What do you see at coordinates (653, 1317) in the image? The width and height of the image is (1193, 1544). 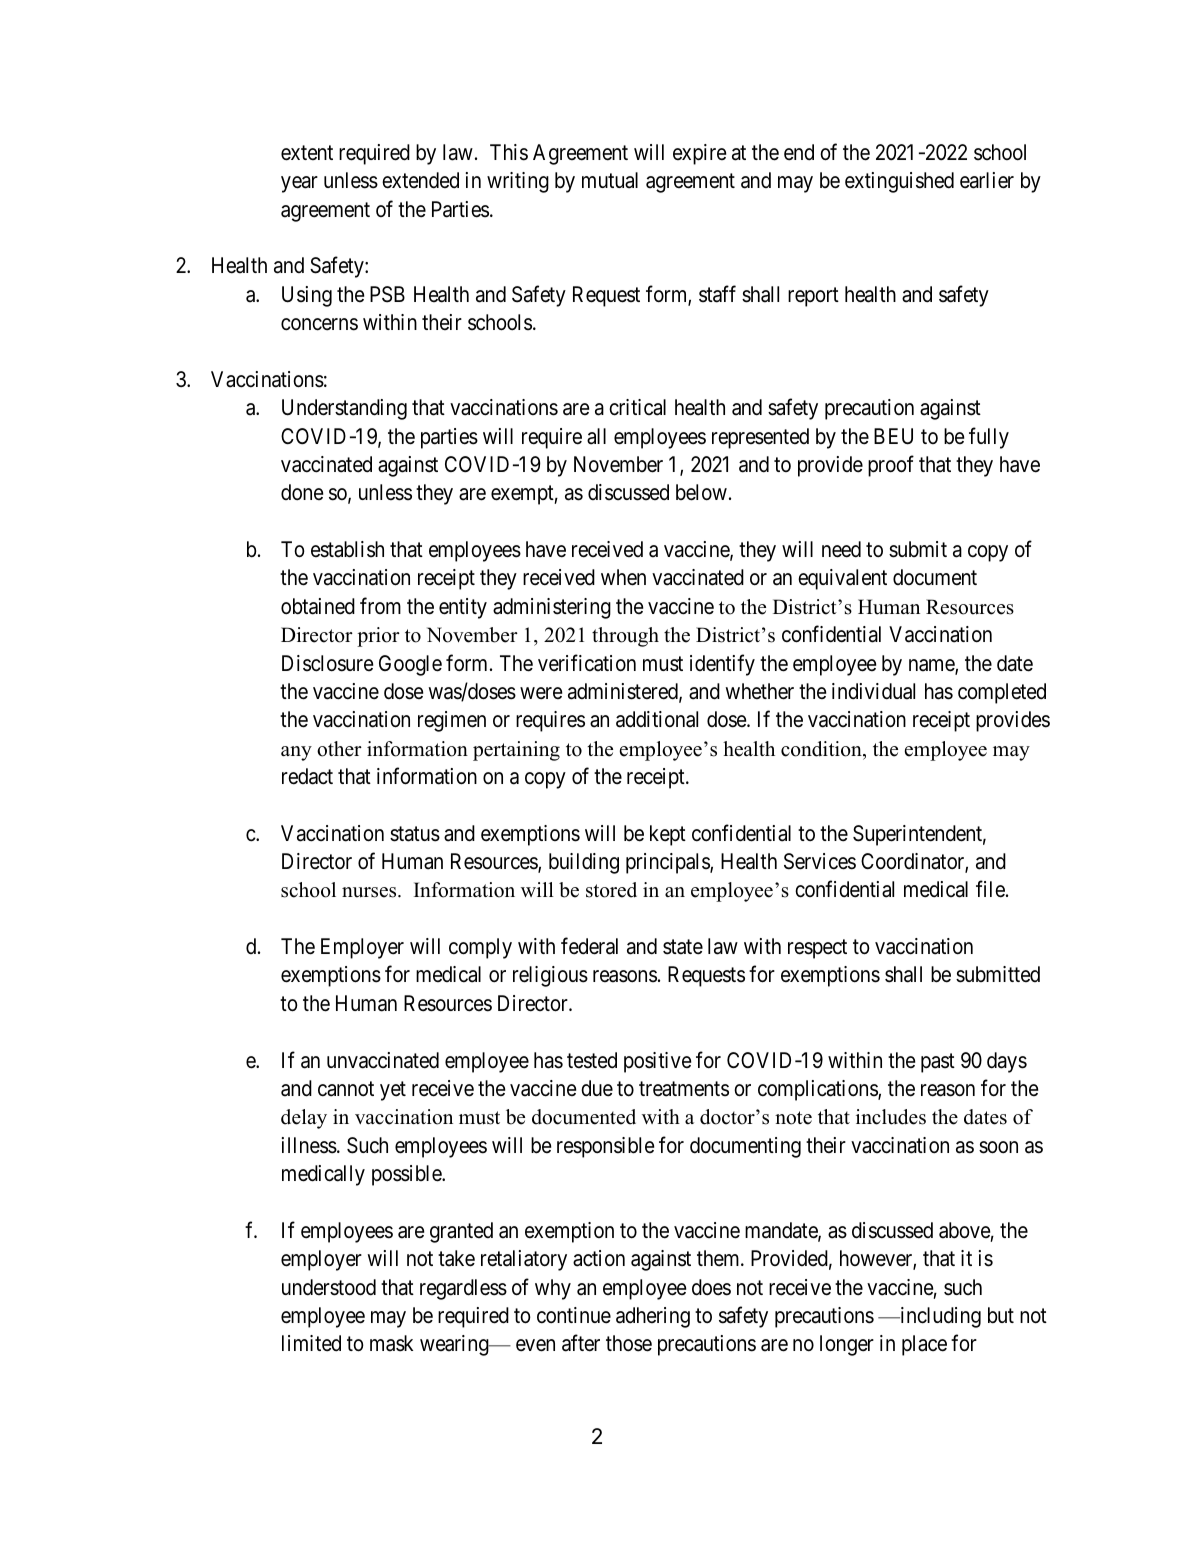 I see `adhering` at bounding box center [653, 1317].
